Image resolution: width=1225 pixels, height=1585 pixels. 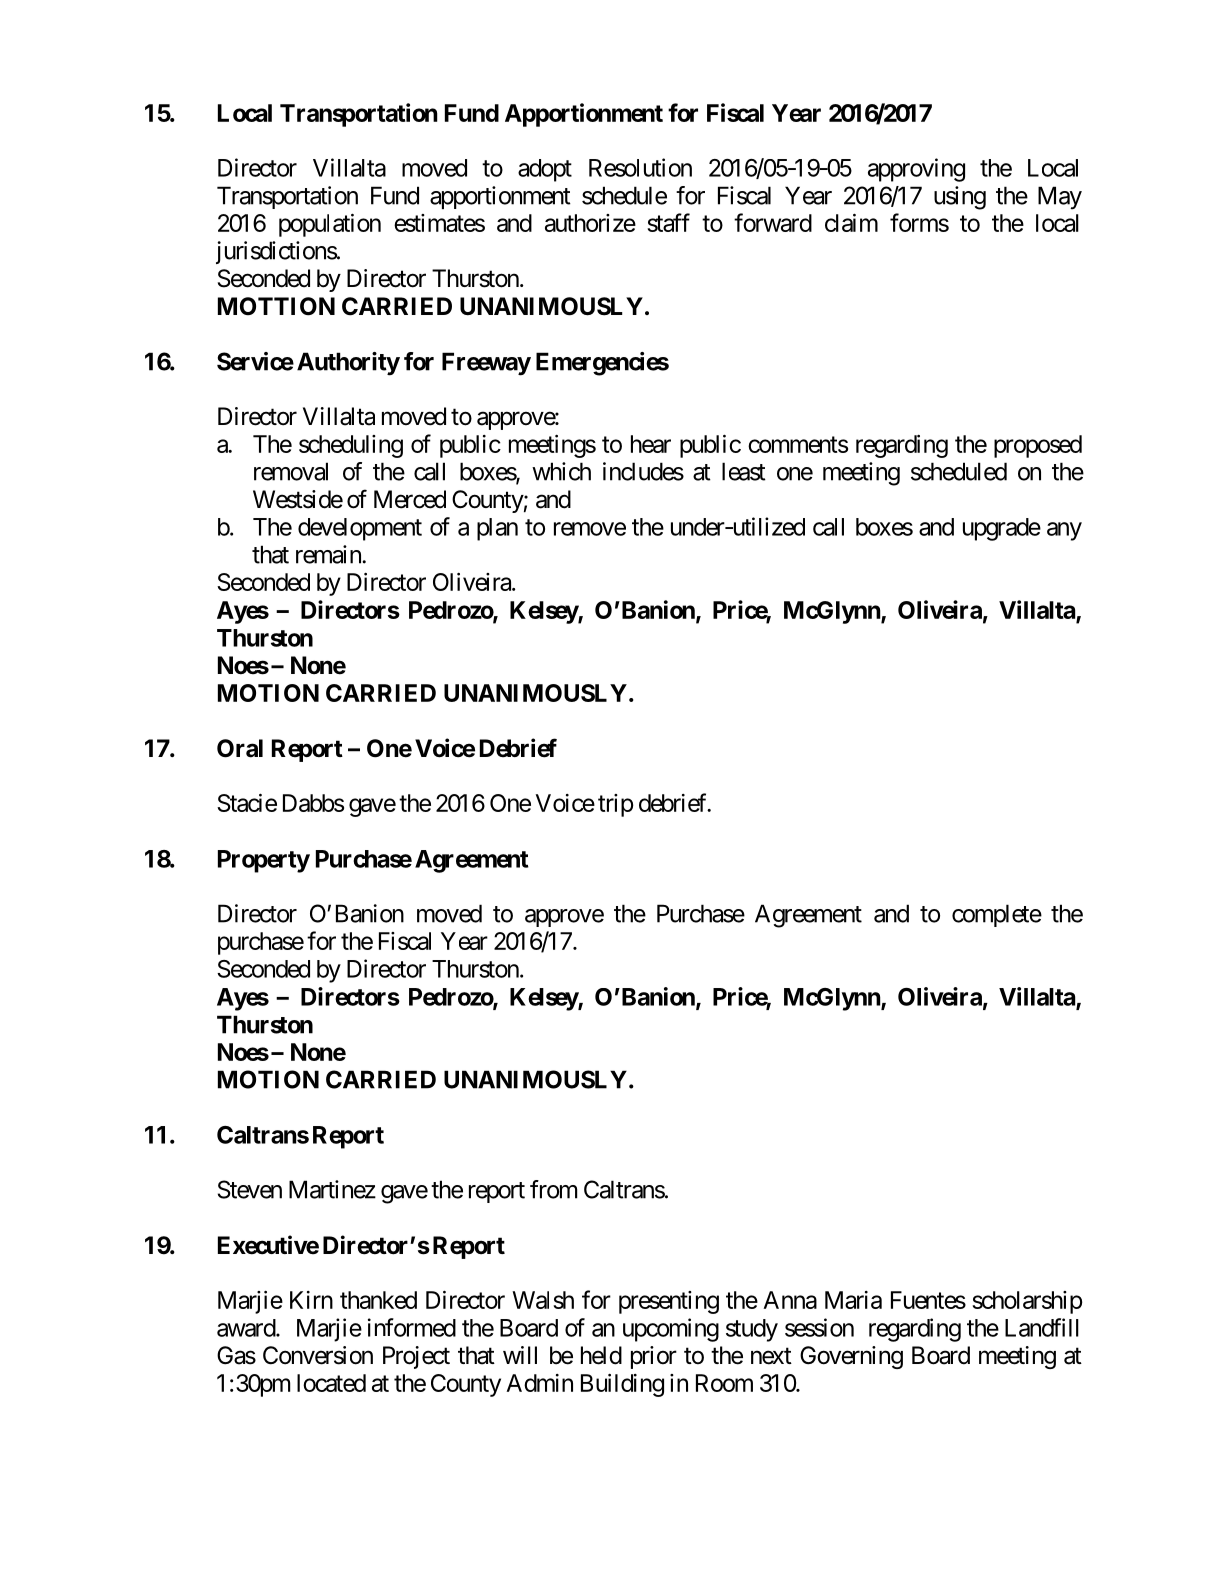 I want to click on Oral, so click(x=240, y=748).
